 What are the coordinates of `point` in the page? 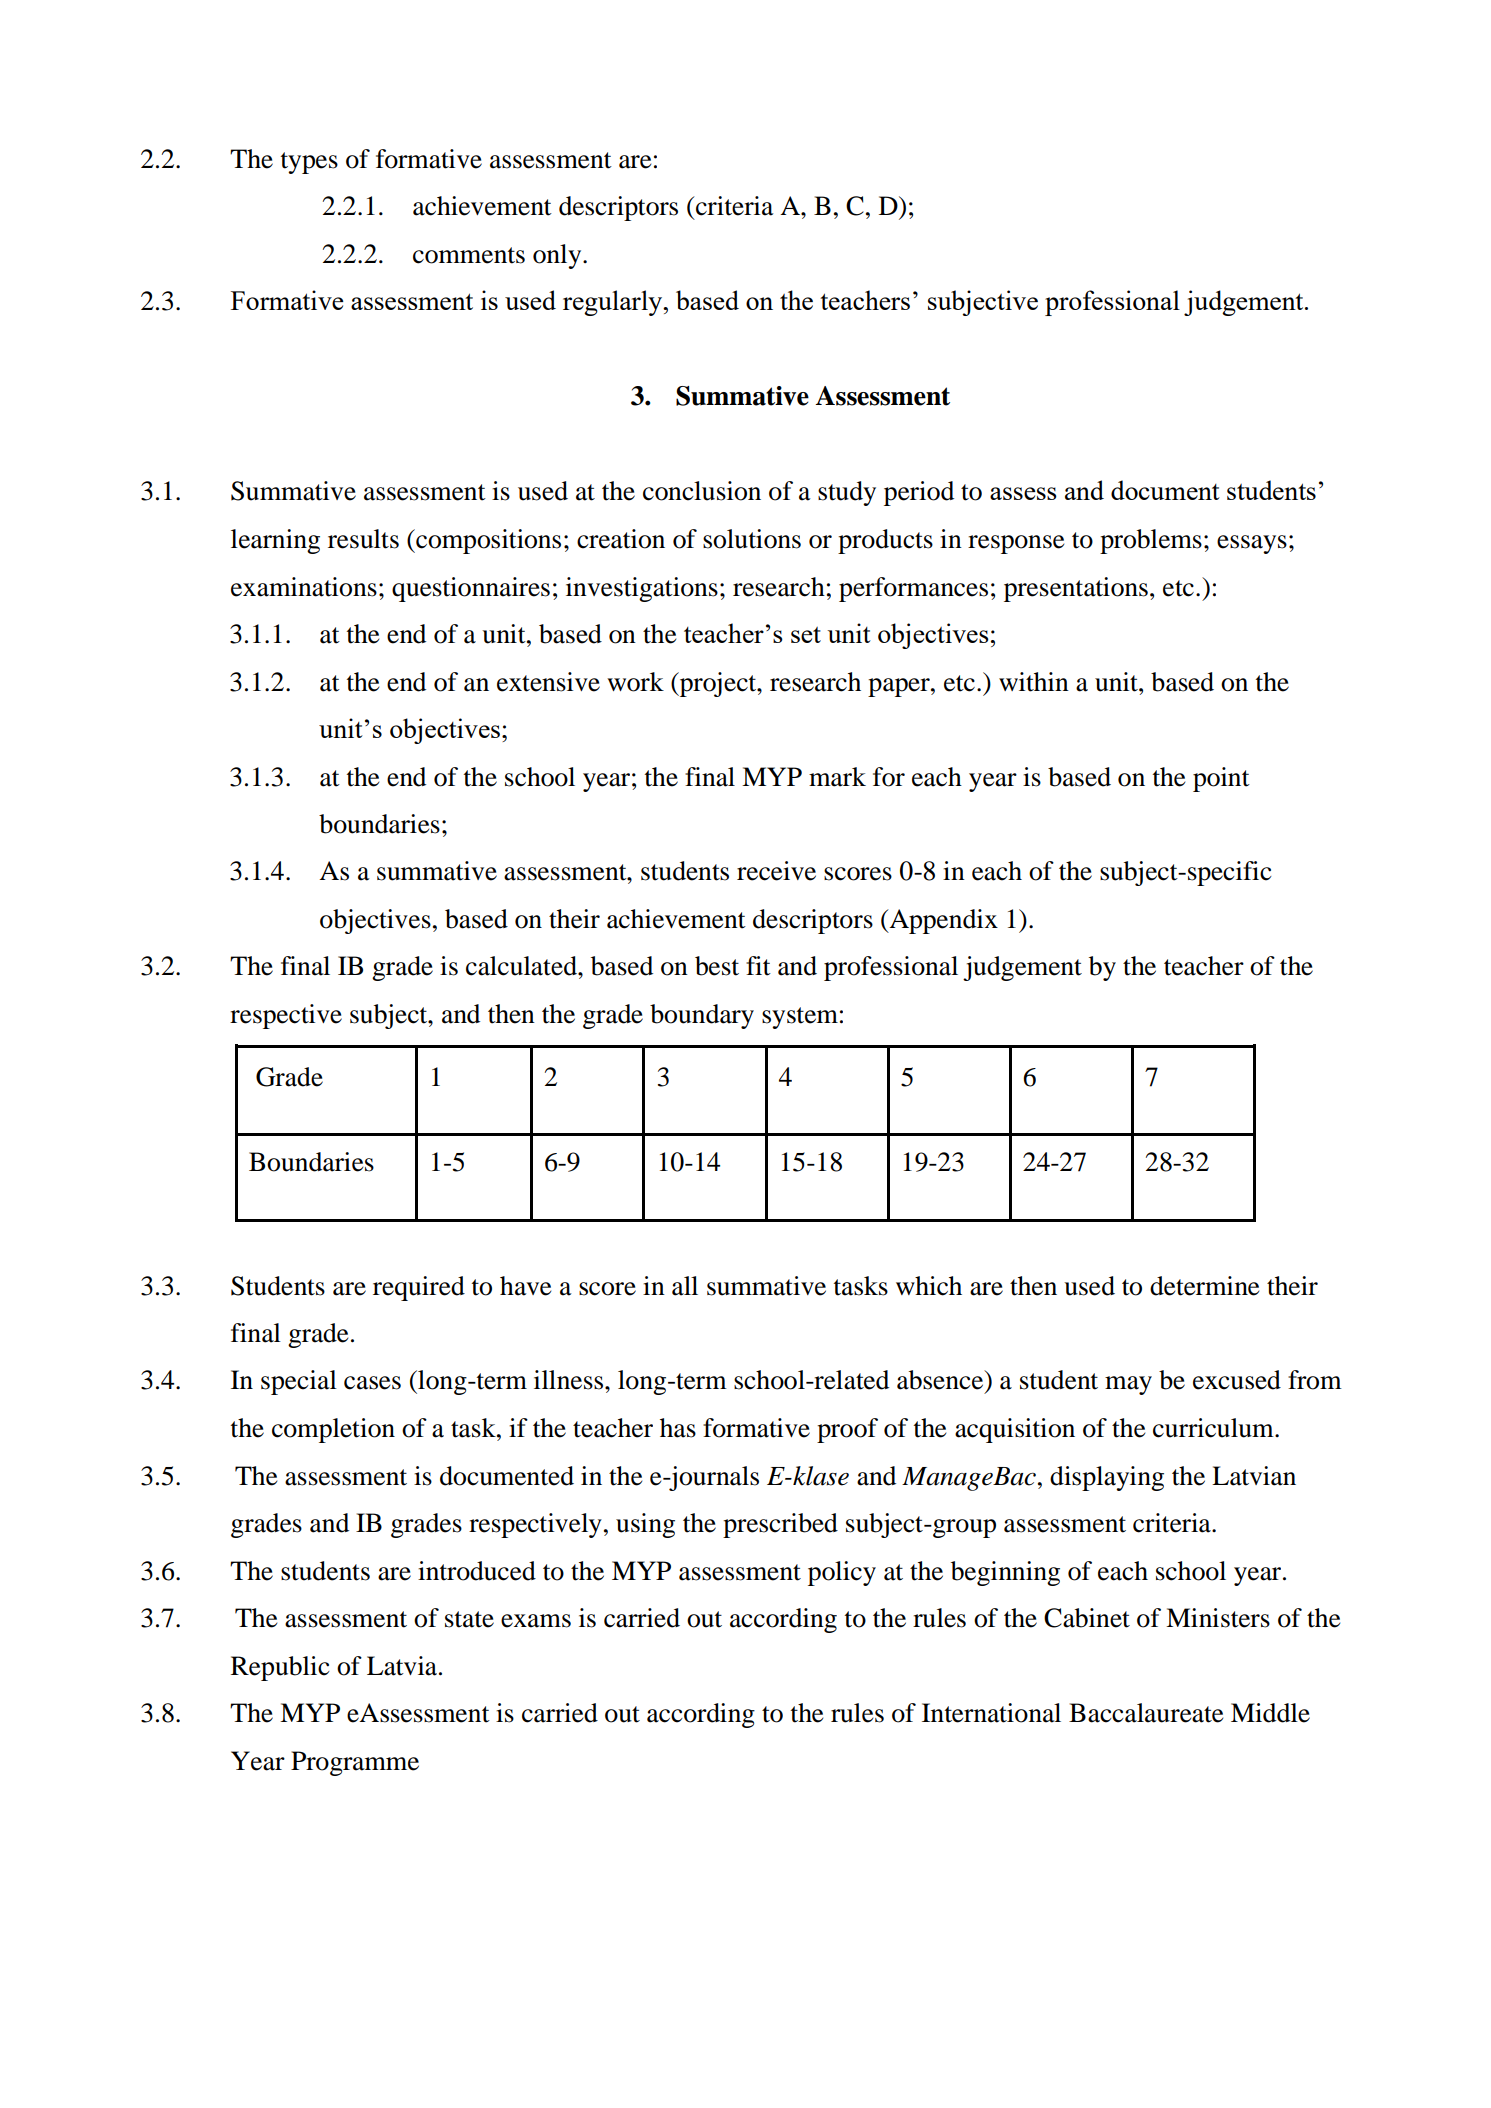 It's located at (1221, 779).
